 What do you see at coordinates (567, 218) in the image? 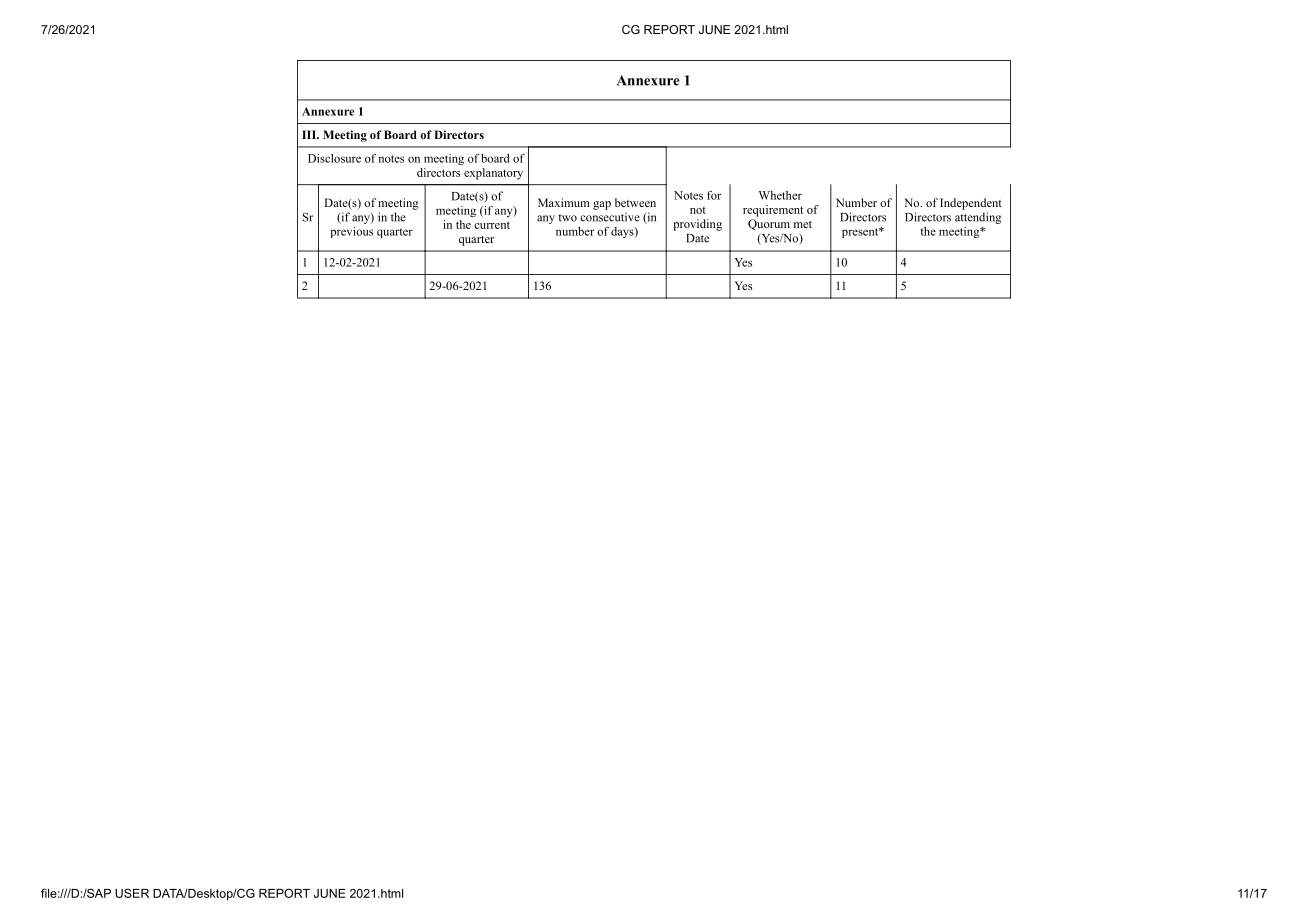
I see `two` at bounding box center [567, 218].
